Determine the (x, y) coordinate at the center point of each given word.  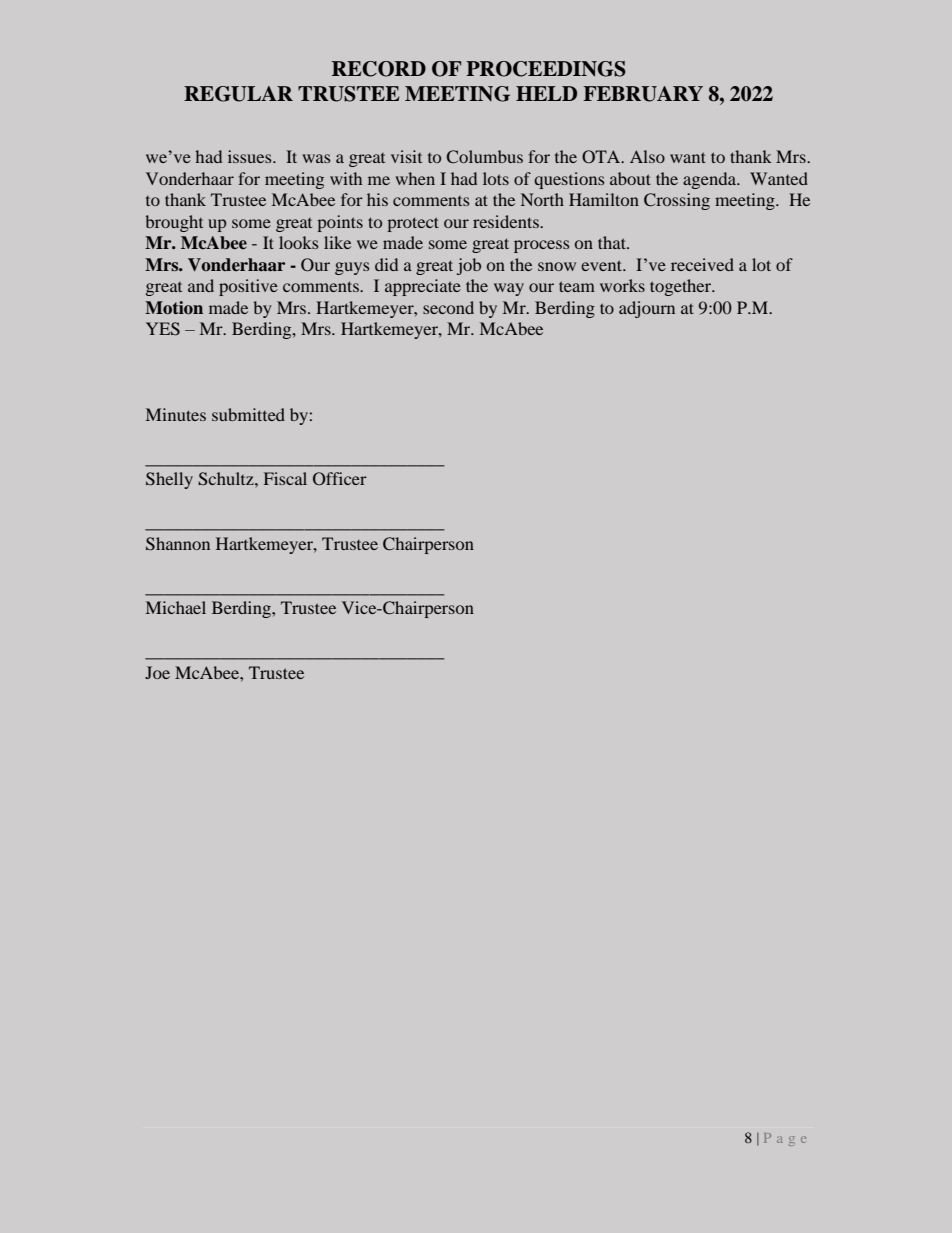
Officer (340, 479)
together (682, 287)
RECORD (379, 69)
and (201, 285)
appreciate (423, 287)
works (622, 285)
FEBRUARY (643, 94)
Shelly (169, 480)
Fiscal (285, 478)
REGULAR (238, 94)
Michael (176, 607)
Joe (157, 672)
